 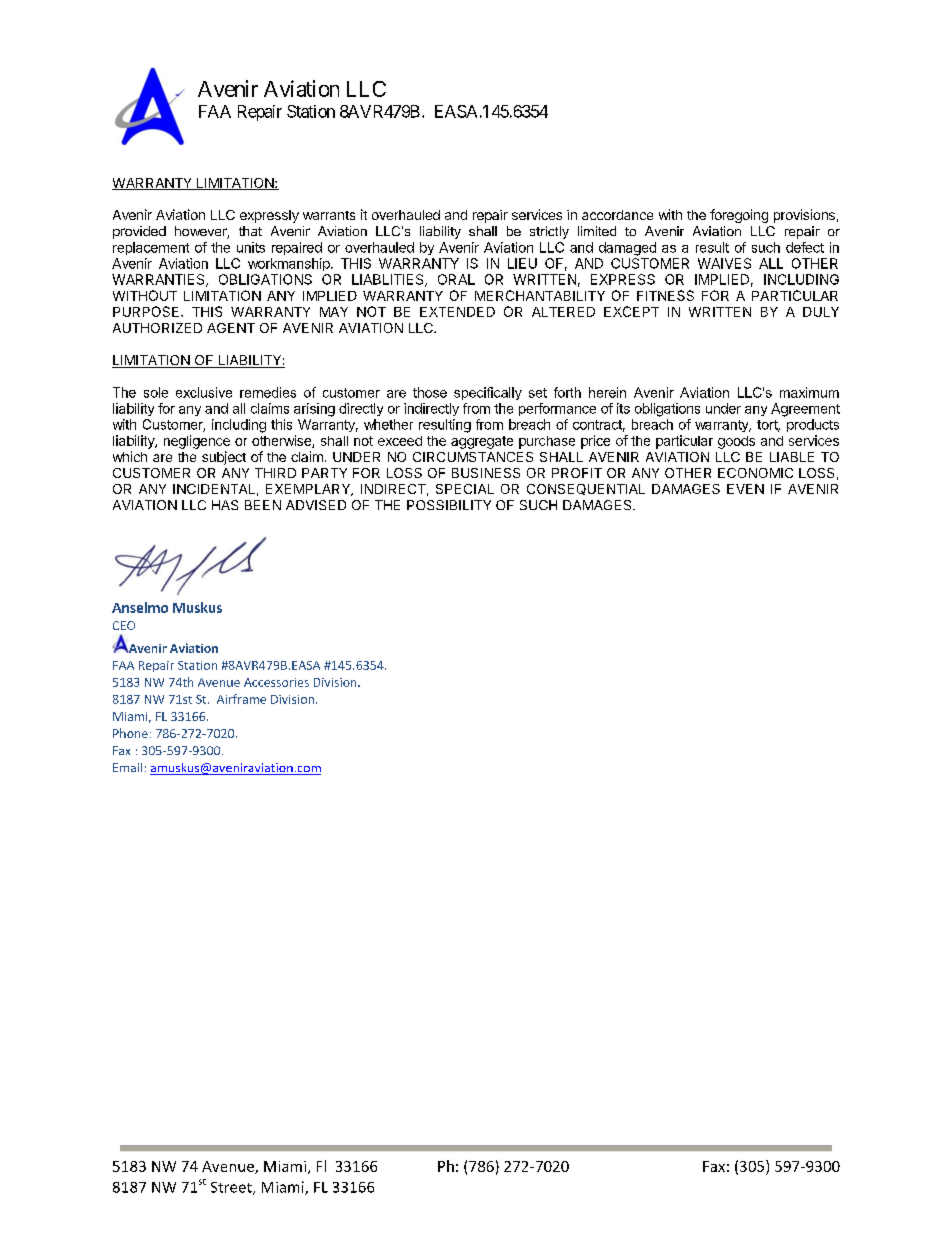 I want to click on ORAL, so click(x=456, y=279).
